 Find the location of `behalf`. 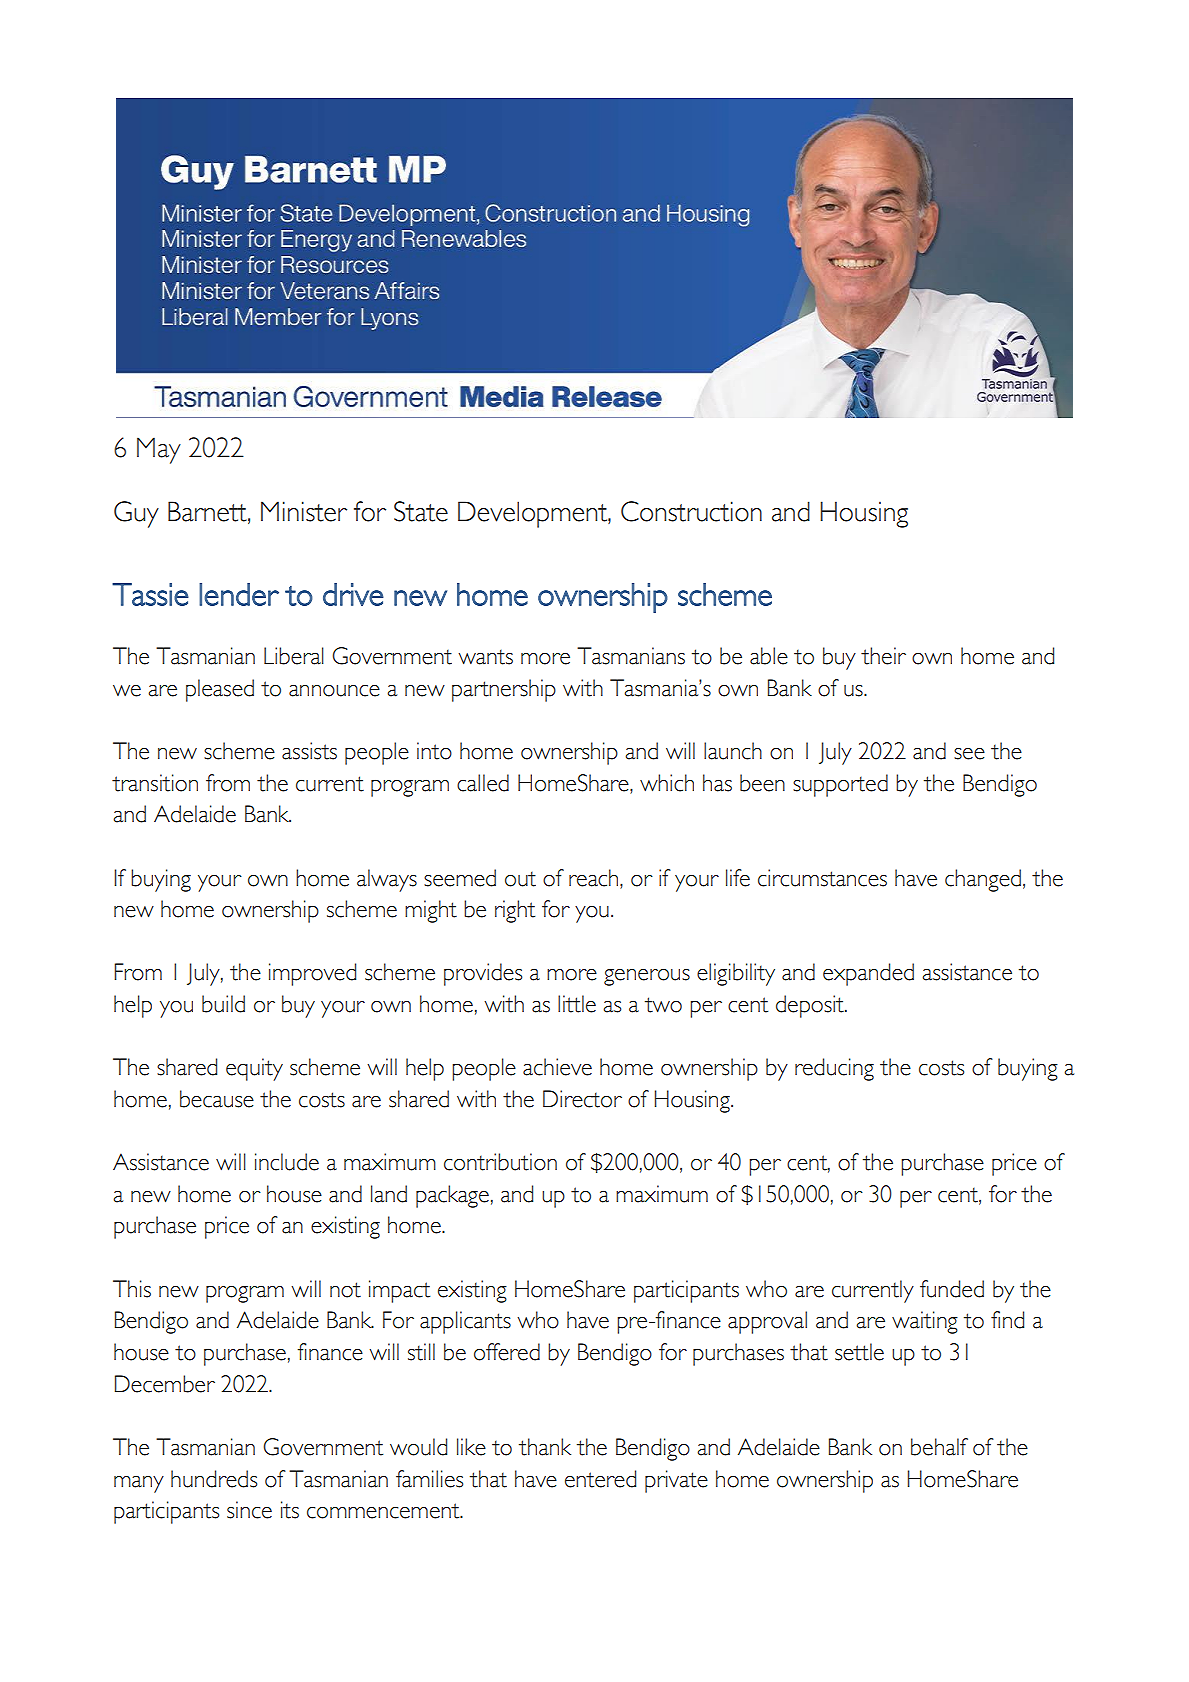

behalf is located at coordinates (939, 1447).
